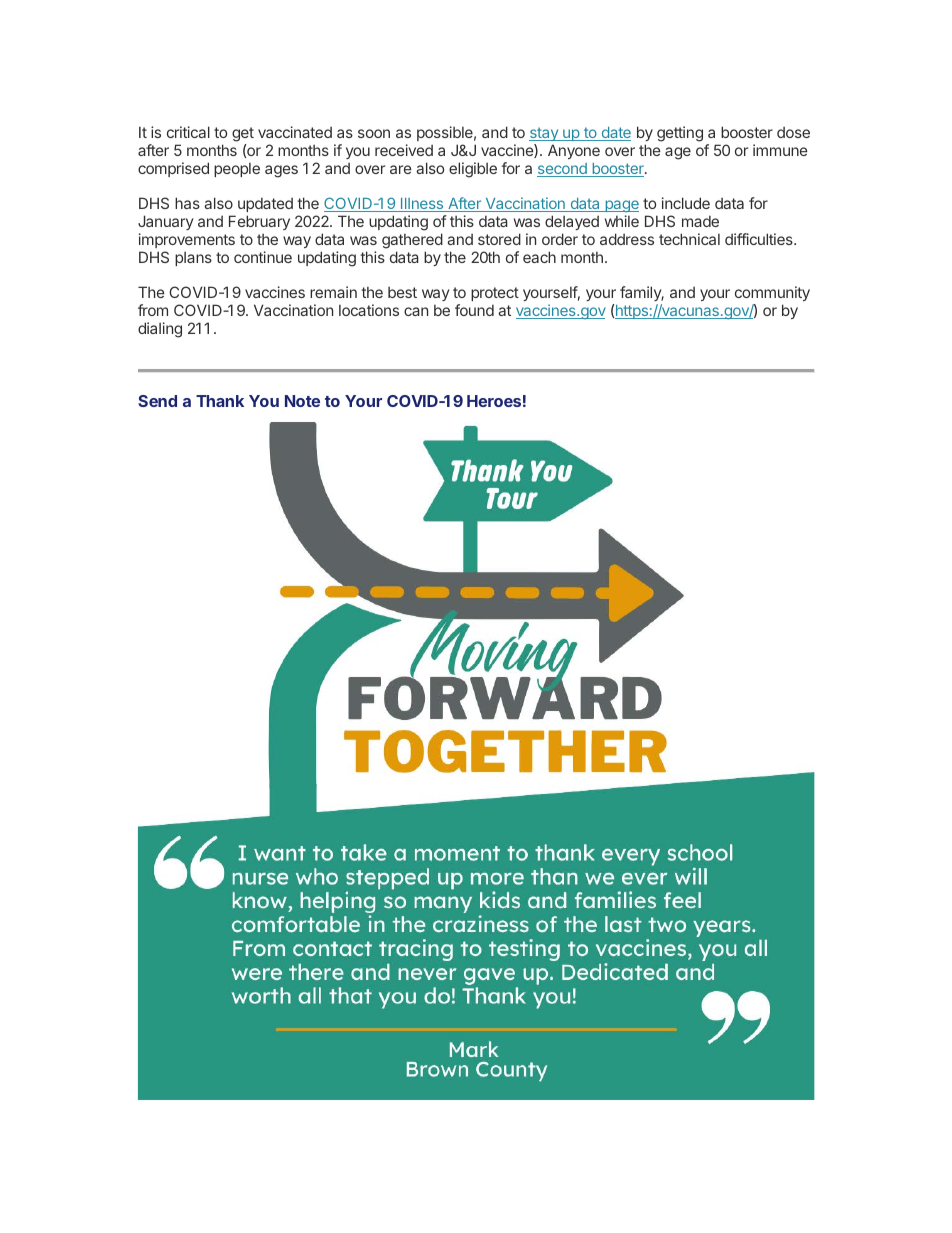 This screenshot has width=952, height=1233. What do you see at coordinates (160, 330) in the screenshot?
I see `dialing` at bounding box center [160, 330].
